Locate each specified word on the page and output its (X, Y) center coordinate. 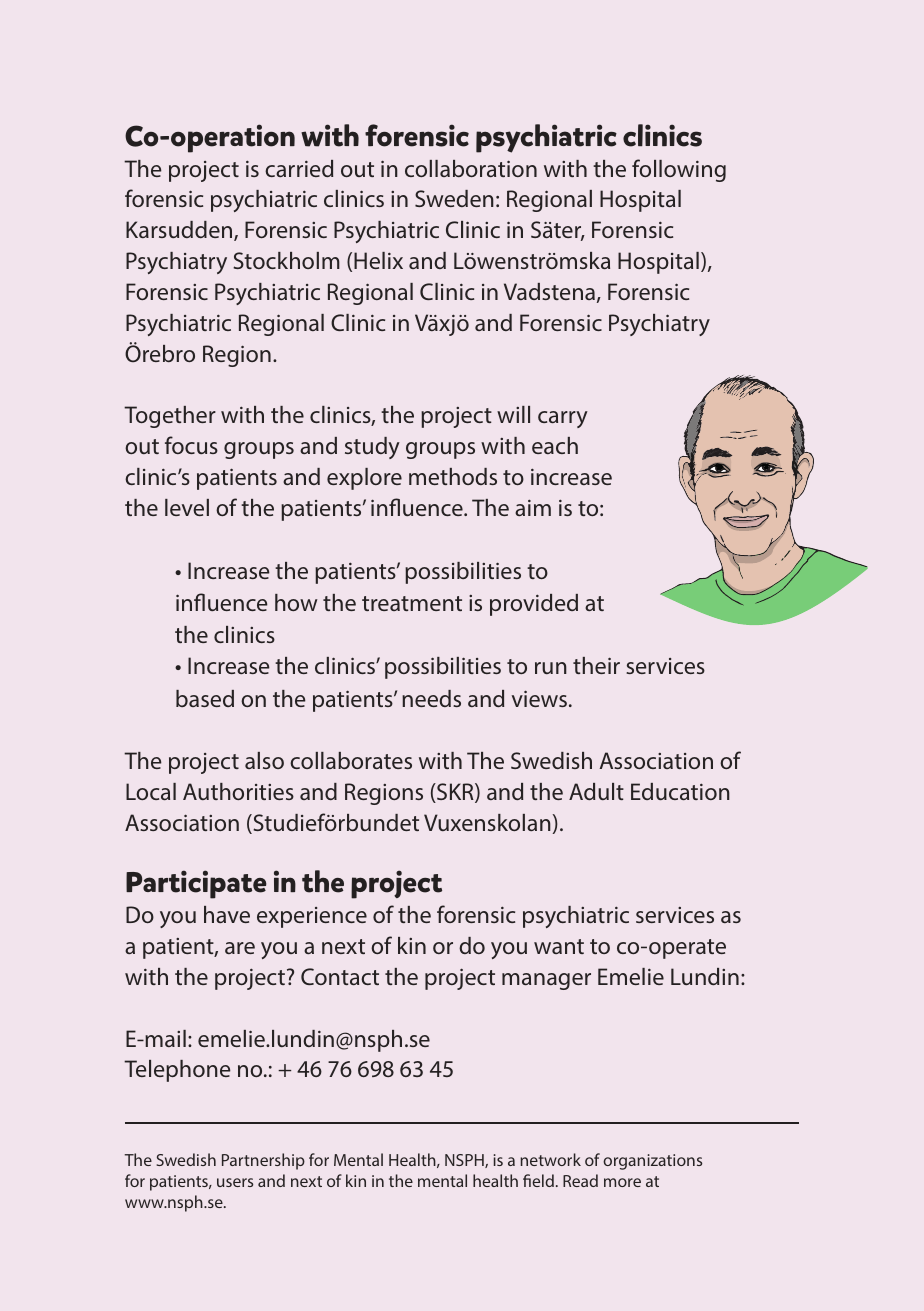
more (622, 1182)
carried (299, 168)
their (596, 665)
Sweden (454, 198)
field (538, 1180)
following (679, 170)
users (235, 1182)
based (205, 698)
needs (431, 698)
